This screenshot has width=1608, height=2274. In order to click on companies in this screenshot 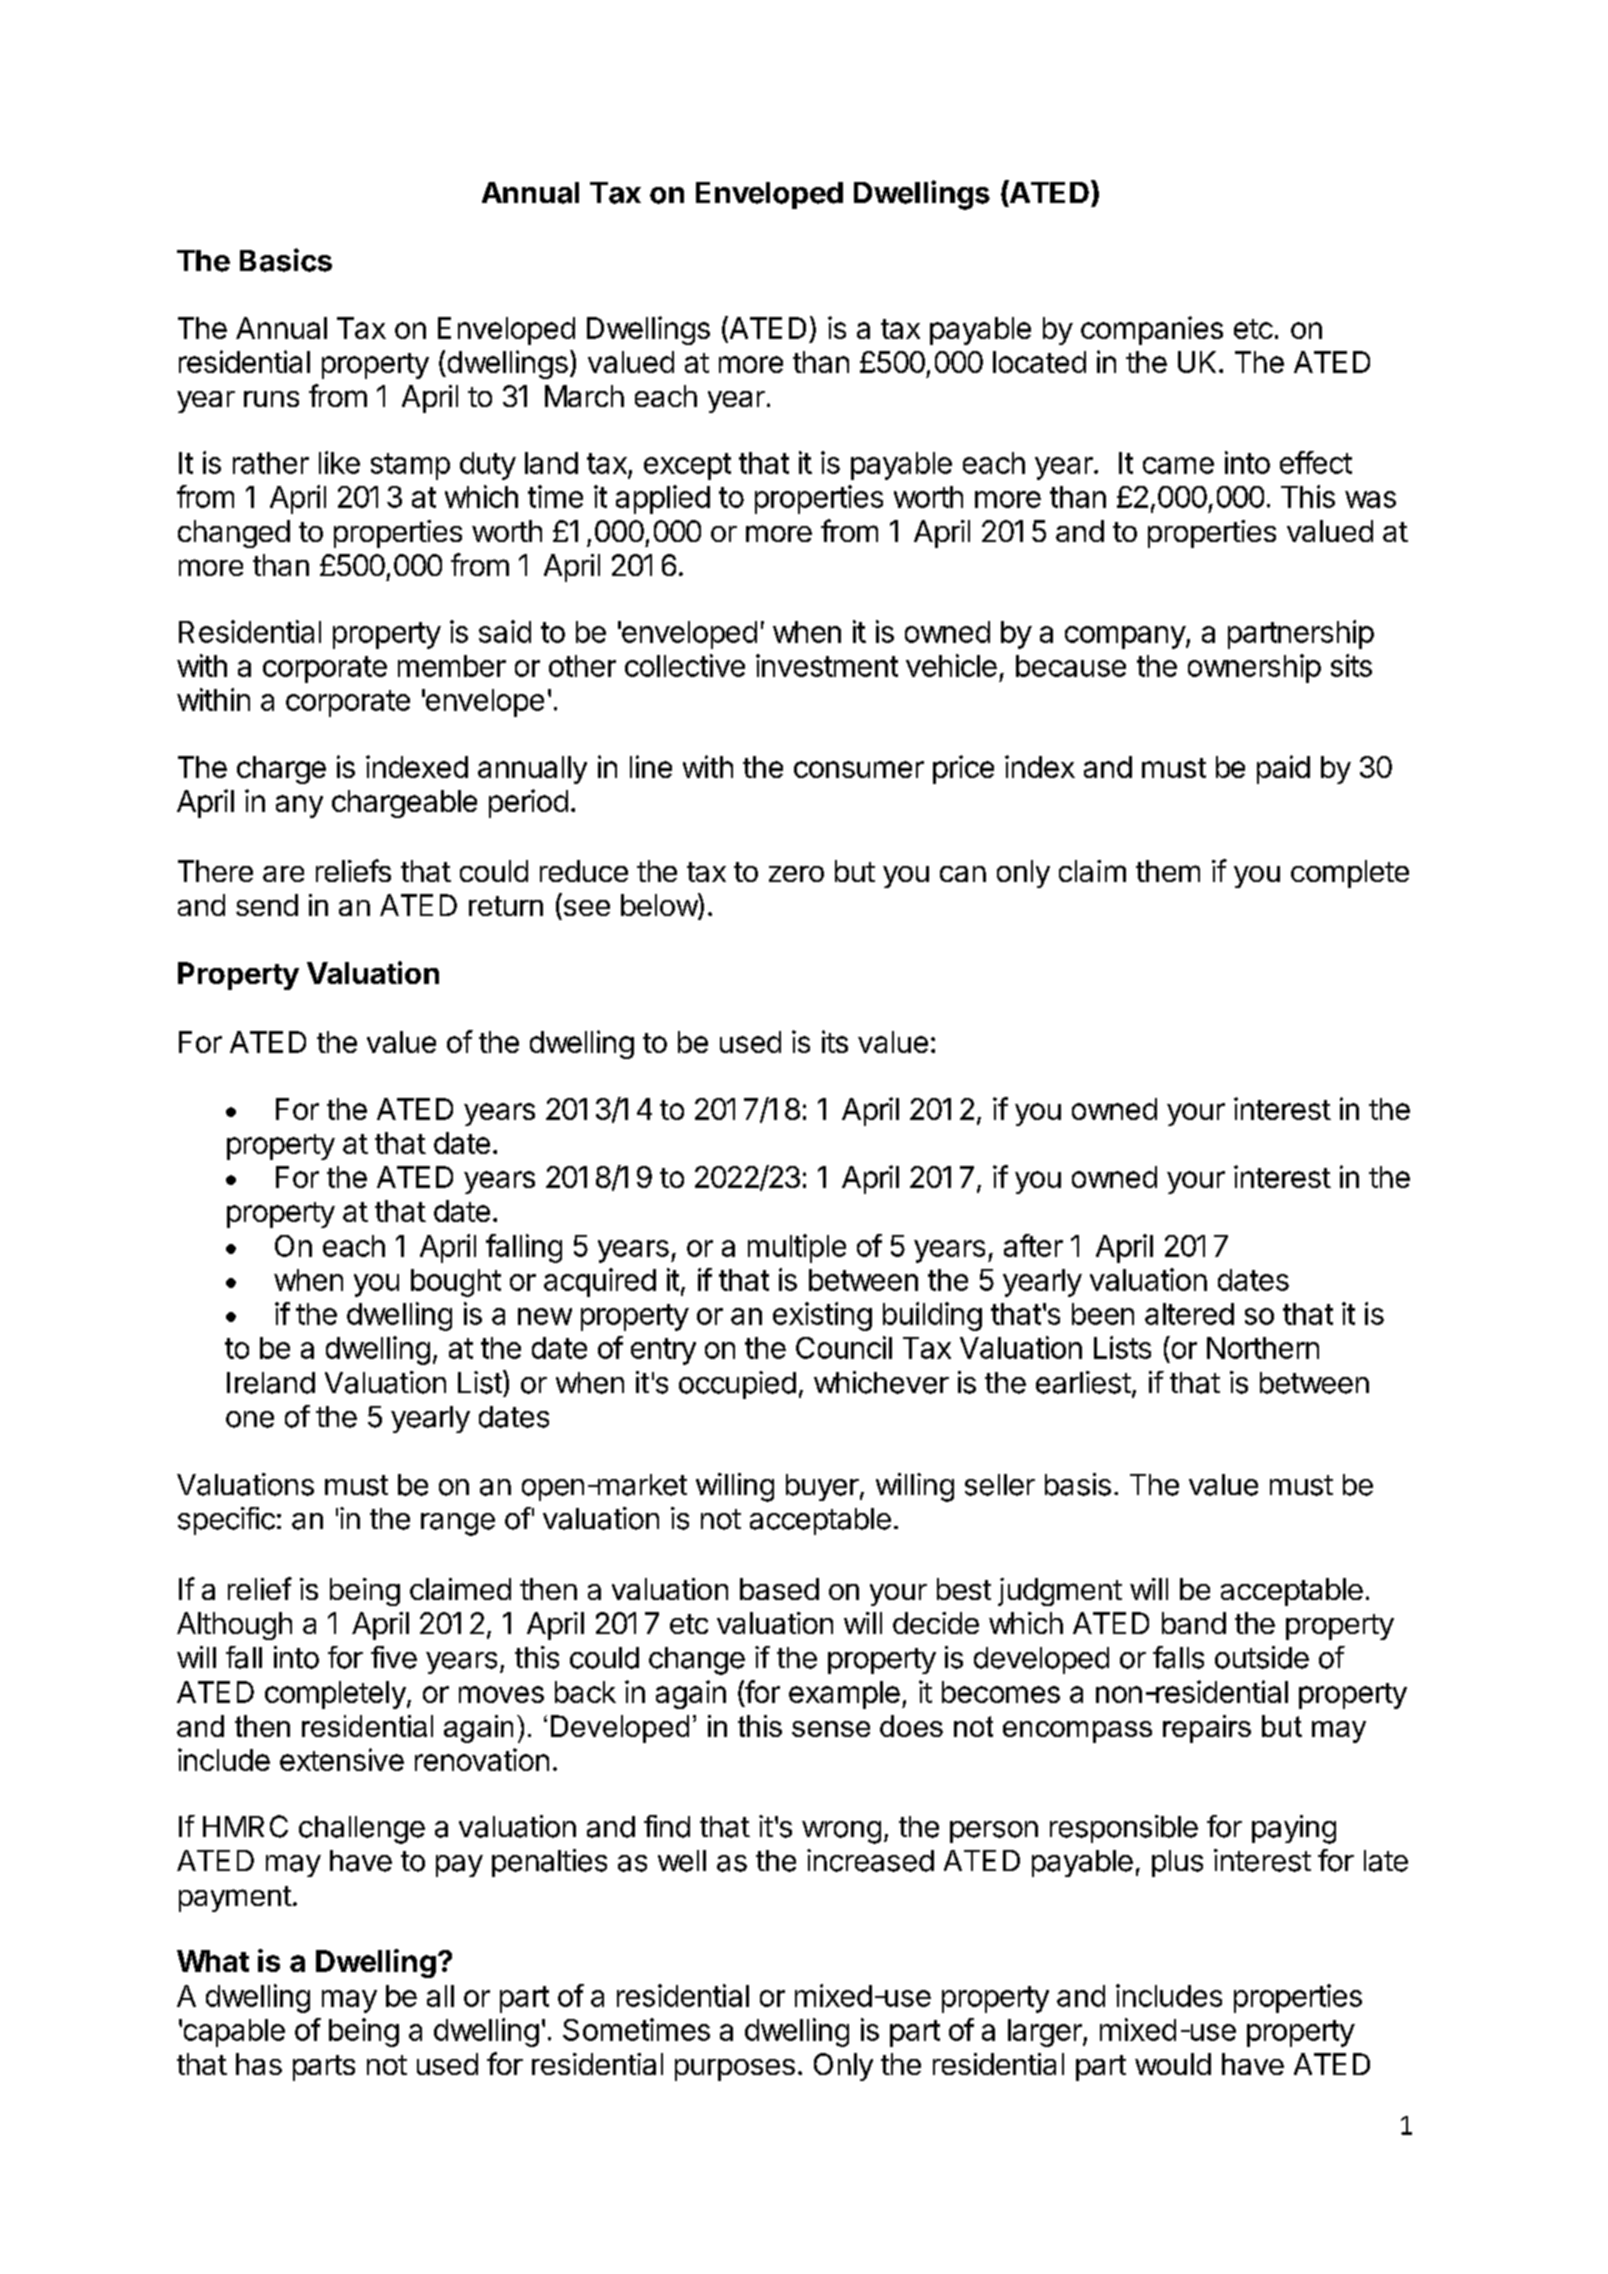, I will do `click(1152, 330)`.
